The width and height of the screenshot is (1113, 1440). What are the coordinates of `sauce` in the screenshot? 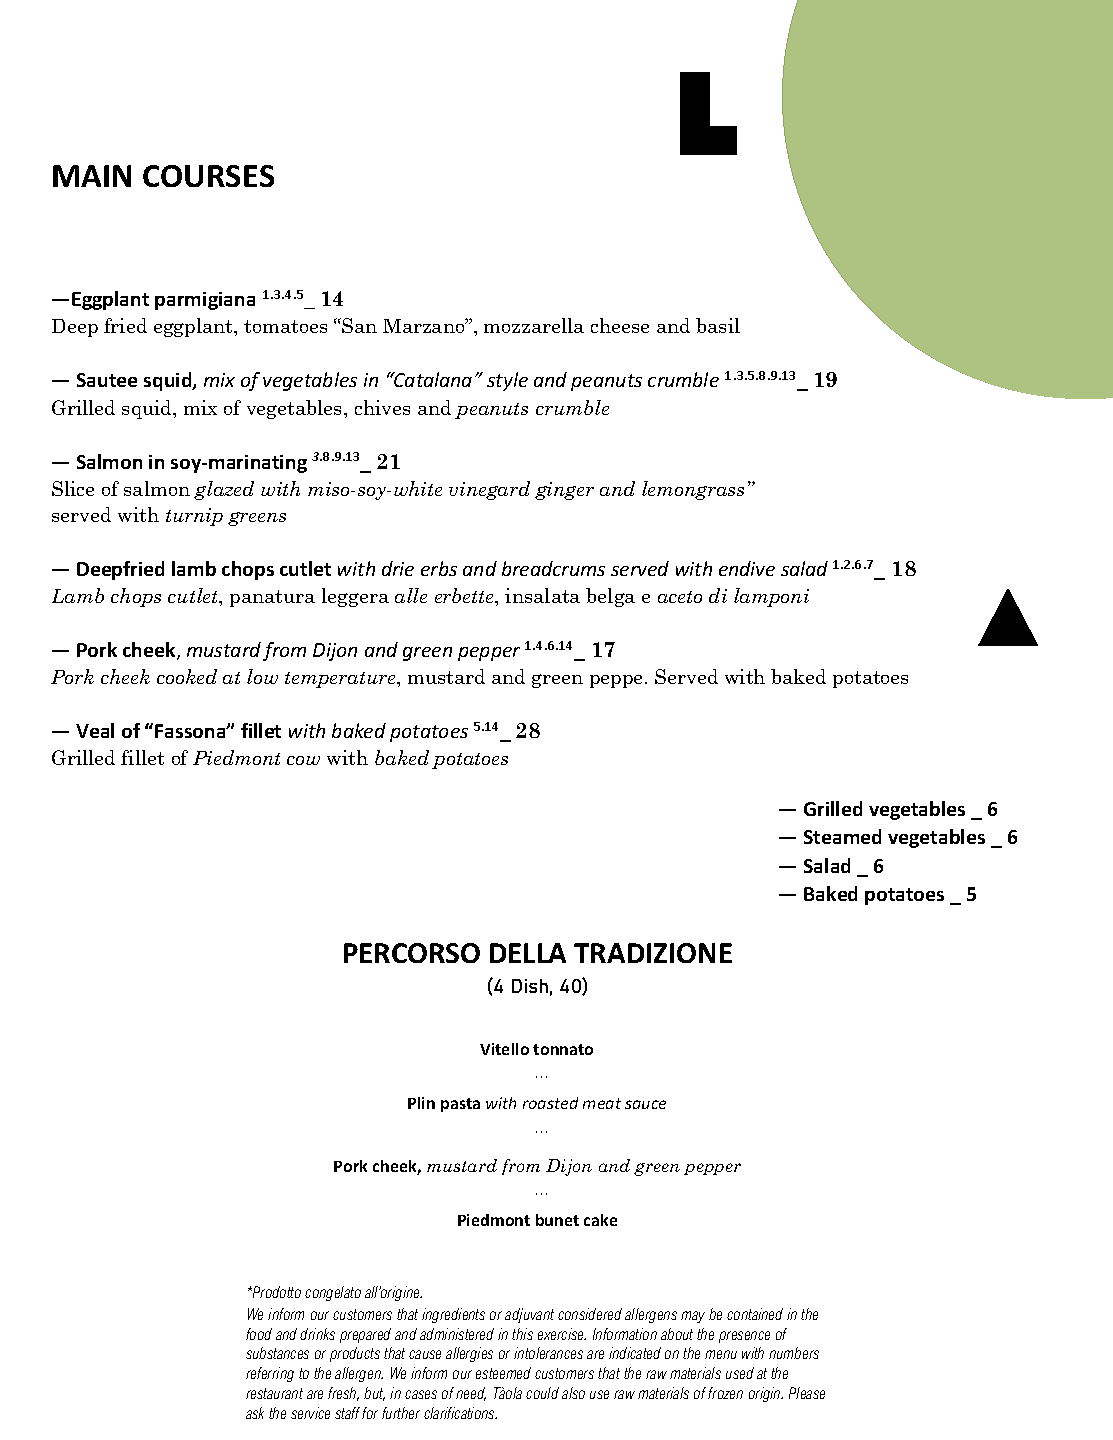 It's located at (645, 1104).
